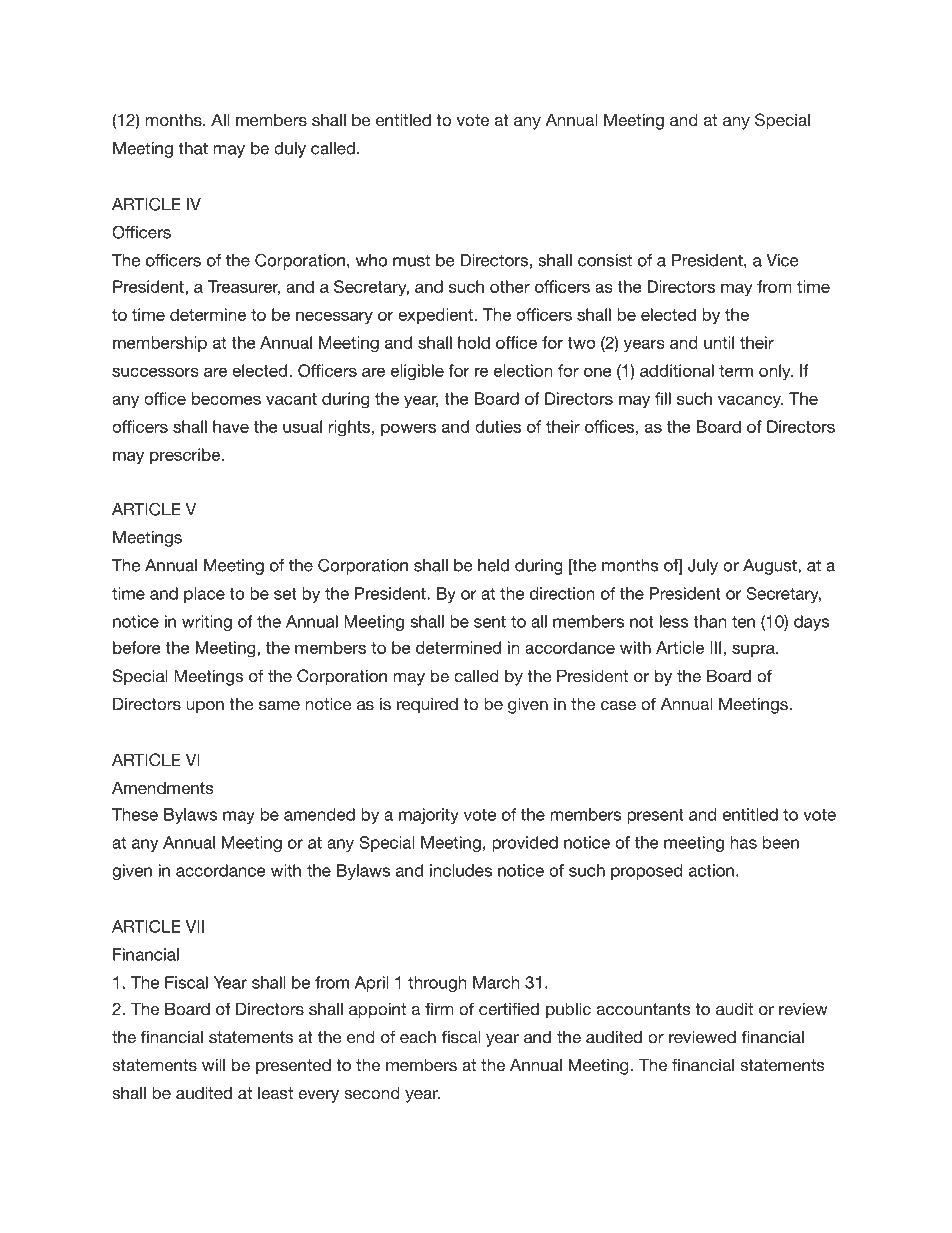 This page has height=1233, width=952. What do you see at coordinates (427, 705) in the page?
I see `required` at bounding box center [427, 705].
